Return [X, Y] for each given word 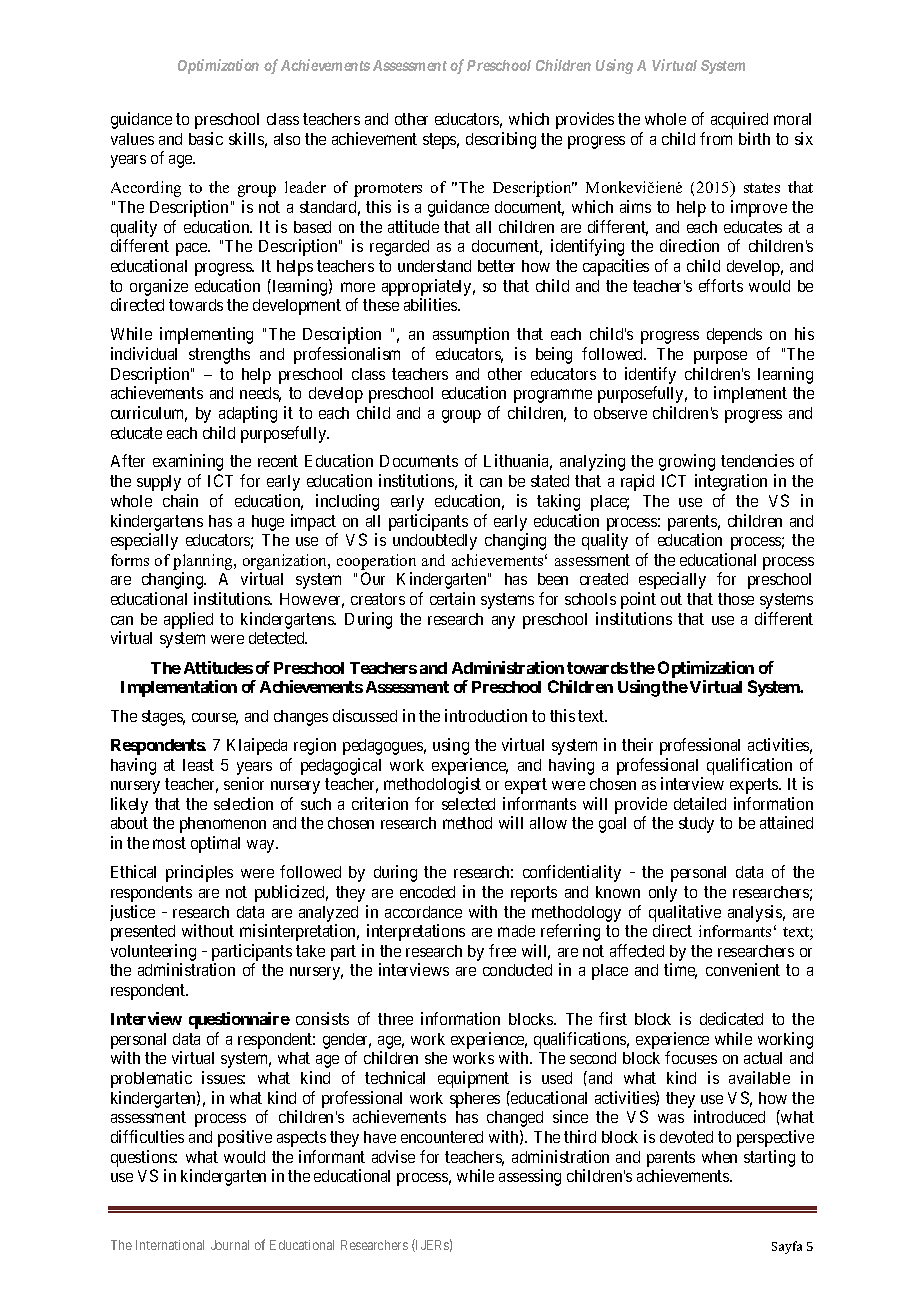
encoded [427, 892]
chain [180, 500]
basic [206, 138]
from [716, 138]
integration [731, 482]
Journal [230, 1245]
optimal [215, 844]
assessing [530, 1177]
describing [501, 140]
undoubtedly [435, 542]
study [696, 825]
